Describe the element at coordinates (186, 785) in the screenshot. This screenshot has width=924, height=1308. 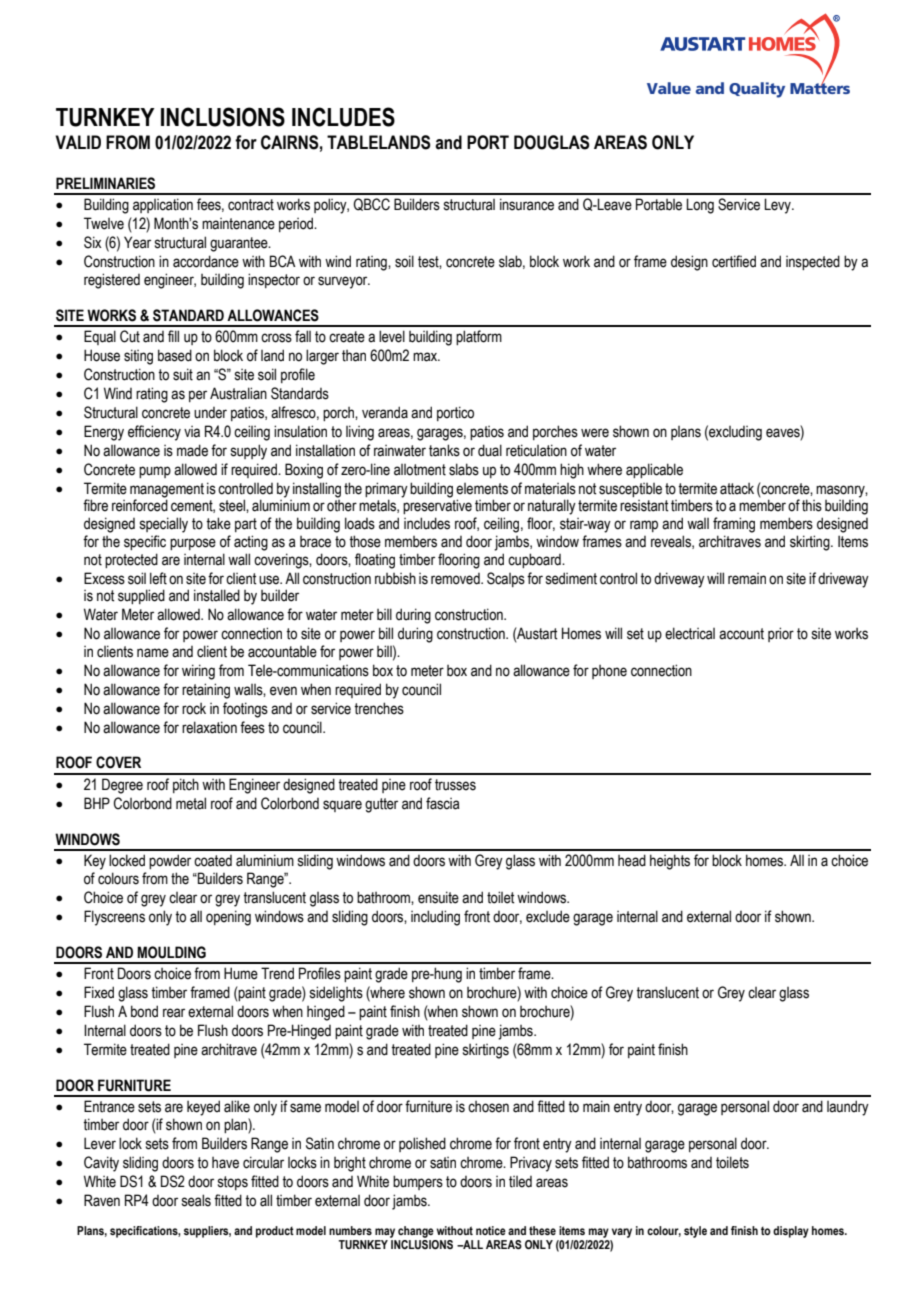
I see `pitch` at that location.
